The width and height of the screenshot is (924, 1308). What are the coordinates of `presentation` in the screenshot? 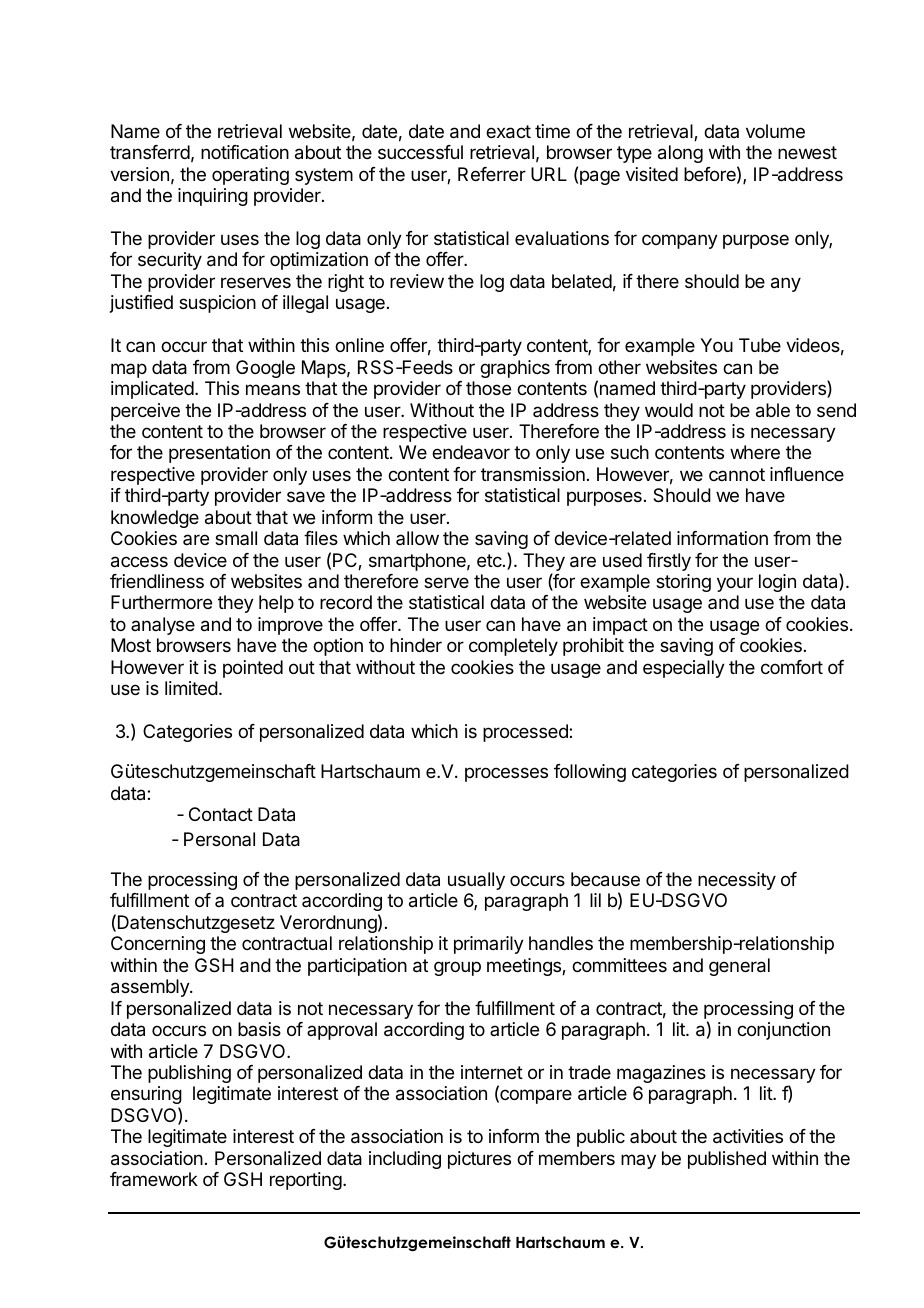 It's located at (219, 454).
